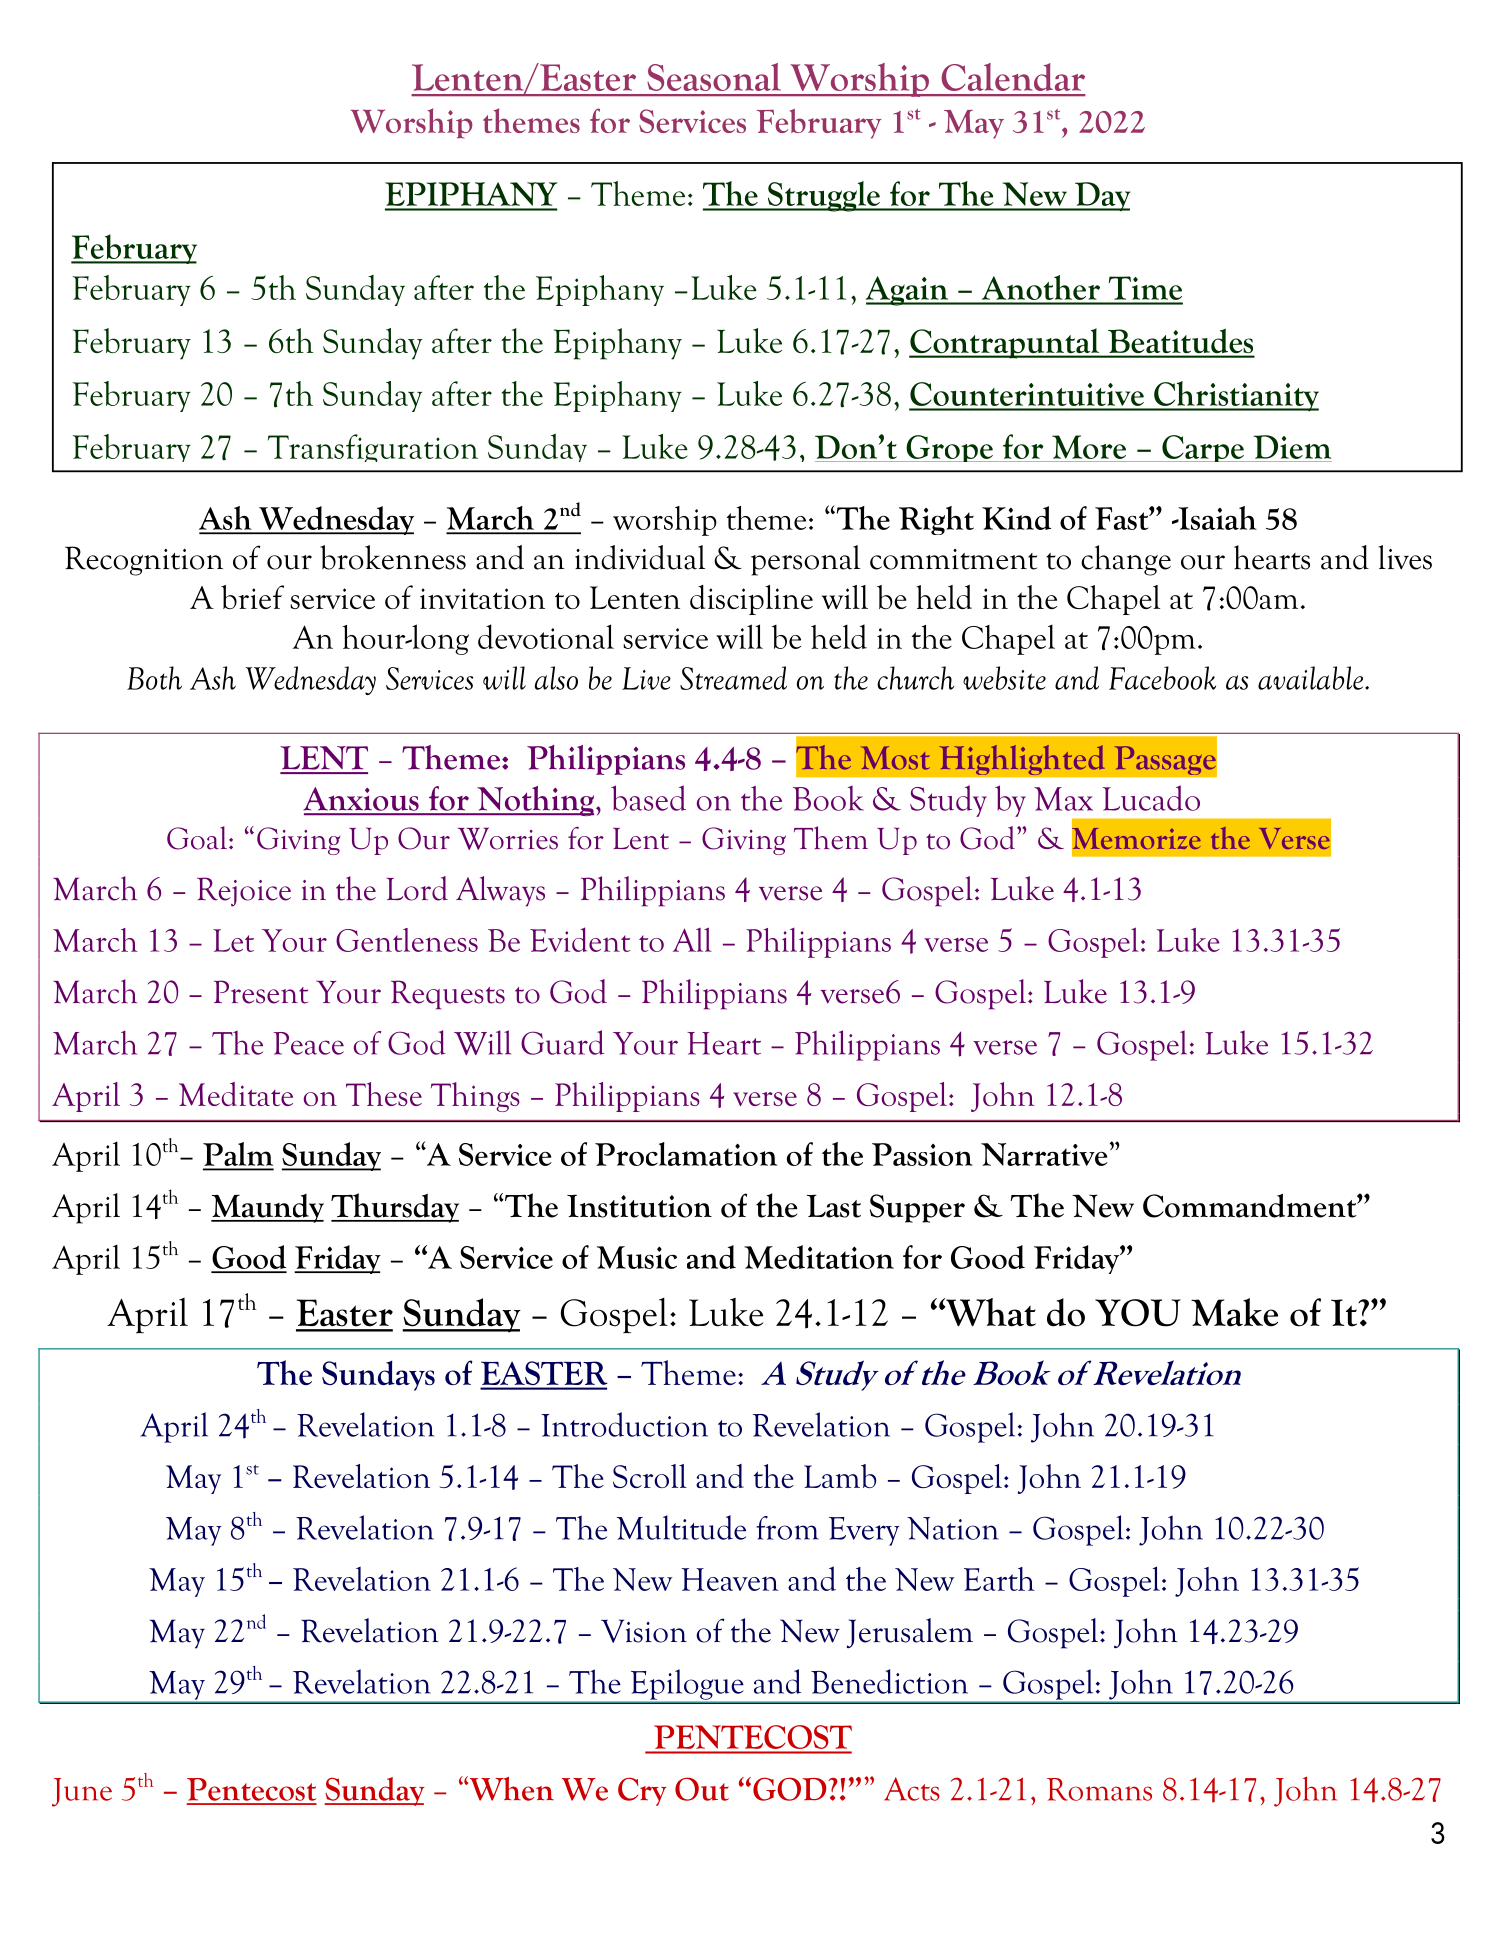 This page has height=1938, width=1497. What do you see at coordinates (267, 1208) in the page?
I see `Maundy` at bounding box center [267, 1208].
